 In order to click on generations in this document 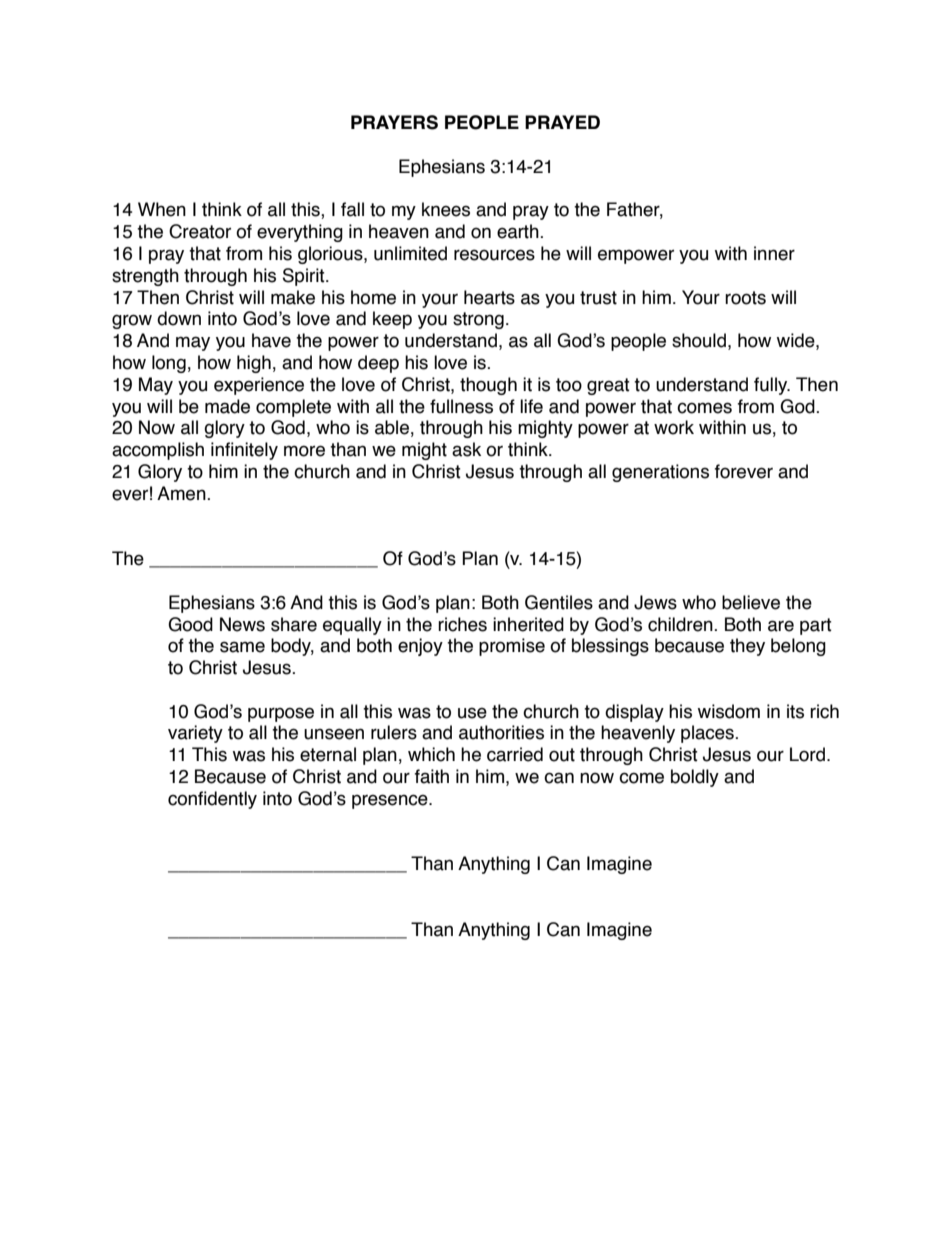, I will do `click(660, 473)`.
